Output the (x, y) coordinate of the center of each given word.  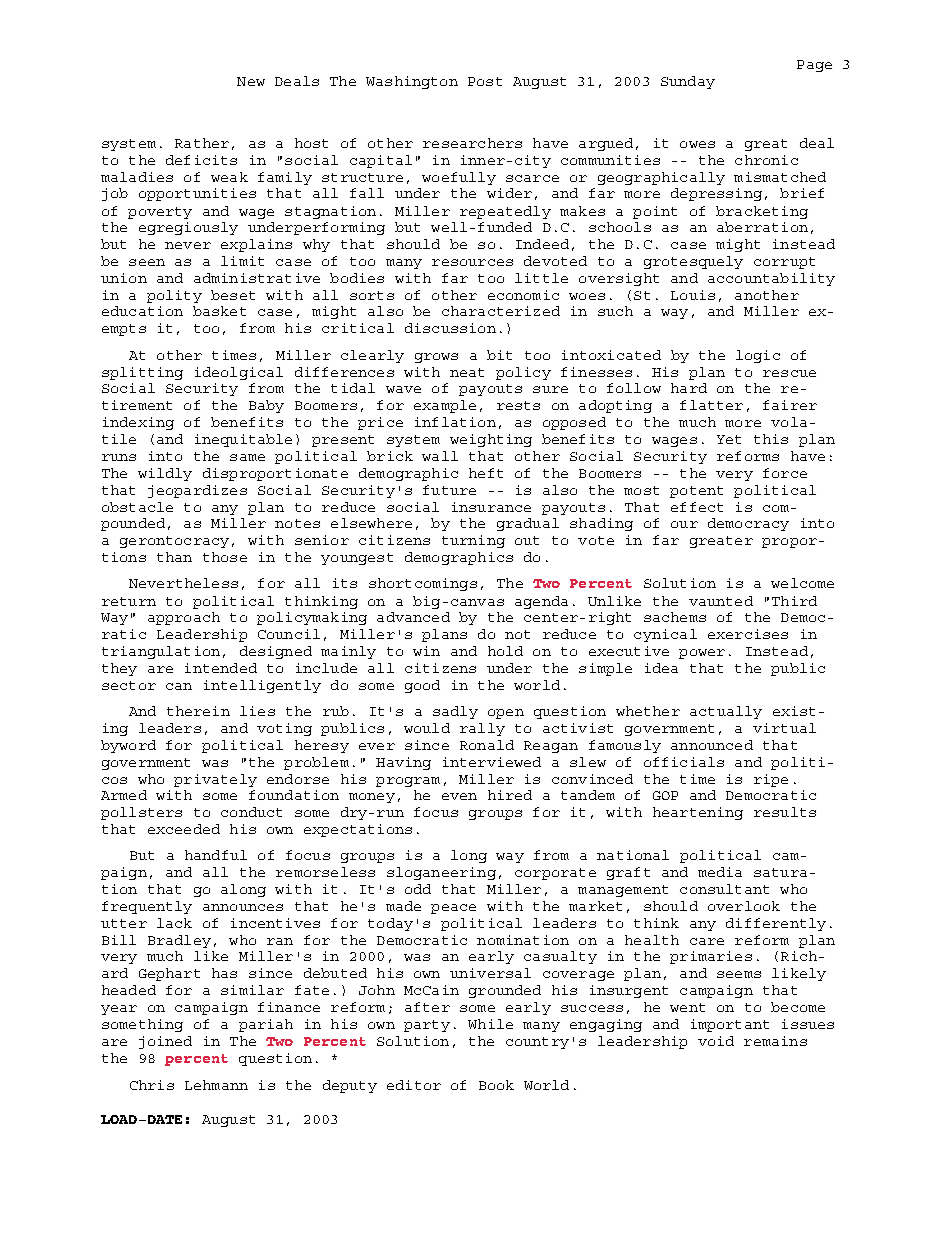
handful (216, 855)
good (422, 686)
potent (696, 492)
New (251, 81)
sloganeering (441, 873)
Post (485, 81)
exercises (748, 634)
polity (174, 296)
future (449, 490)
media (720, 872)
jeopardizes (197, 491)
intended (221, 668)
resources (472, 262)
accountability (771, 279)
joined (165, 1042)
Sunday (688, 82)
